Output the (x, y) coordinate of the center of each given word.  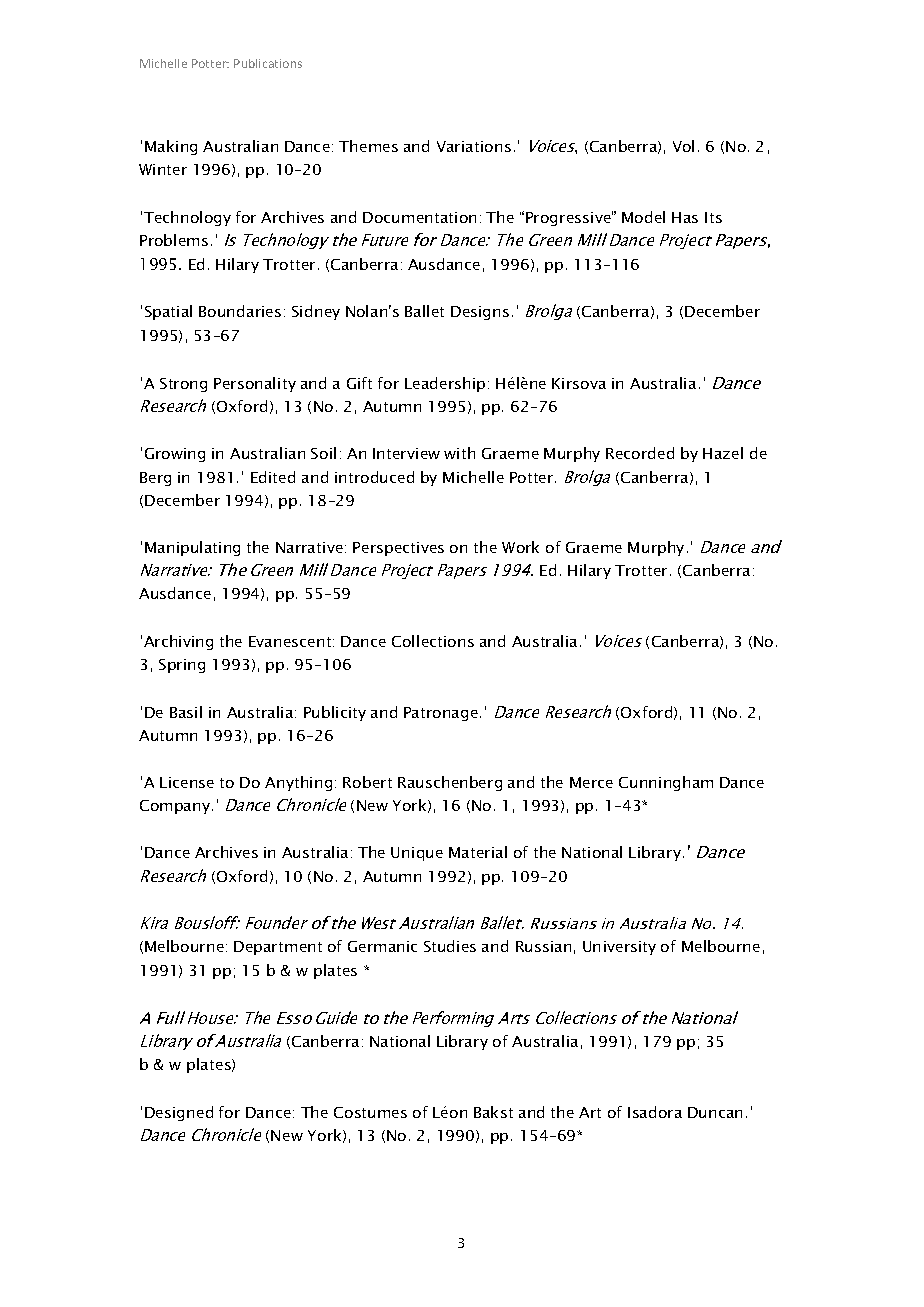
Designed (179, 1113)
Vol (683, 146)
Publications (268, 63)
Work (520, 547)
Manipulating (192, 548)
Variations (474, 146)
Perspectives (398, 549)
